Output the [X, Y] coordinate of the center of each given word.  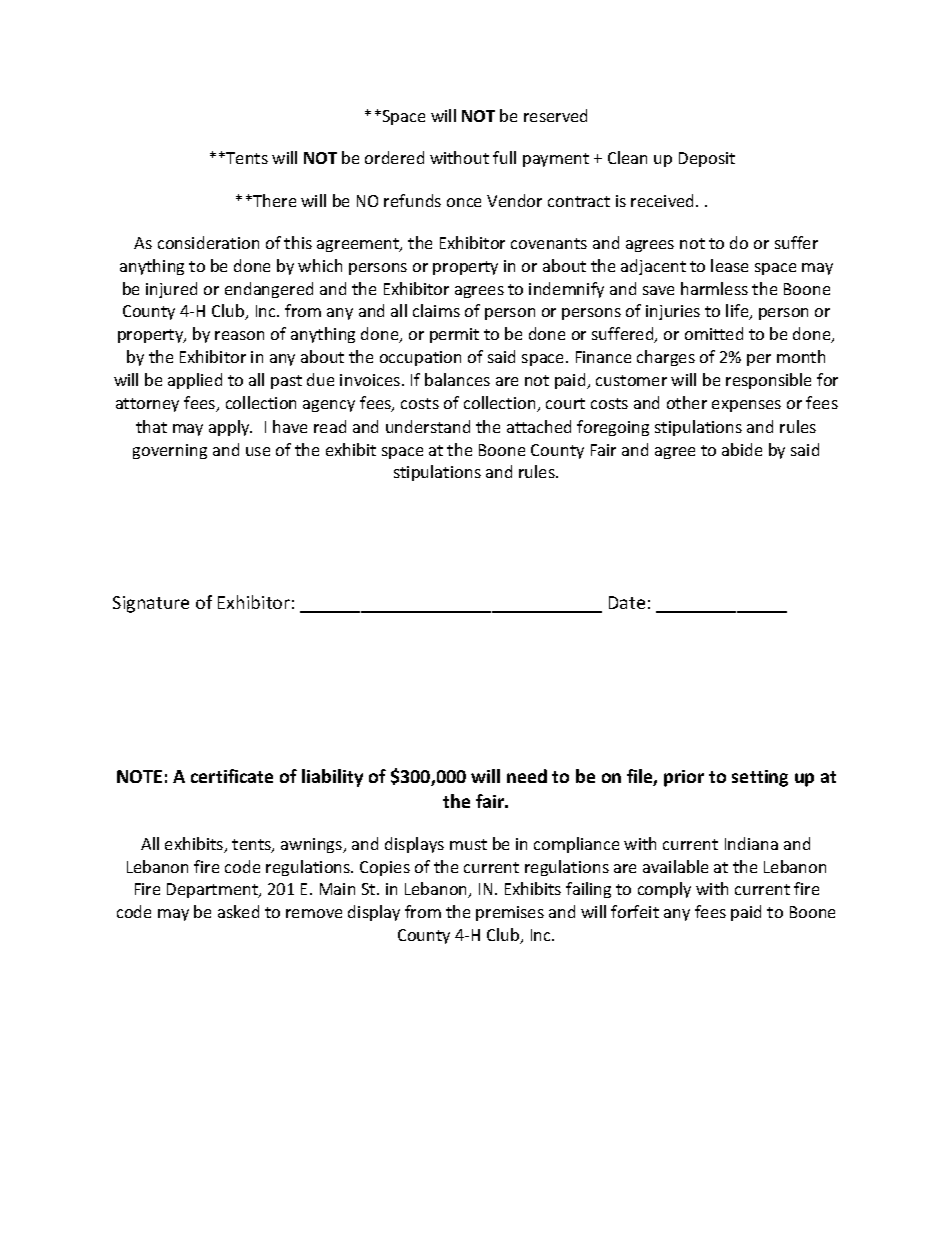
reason [239, 335]
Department [213, 890]
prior [684, 778]
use [258, 451]
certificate [232, 776]
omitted [714, 333]
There [273, 200]
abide [742, 449]
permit [454, 335]
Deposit [707, 159]
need [527, 776]
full [504, 157]
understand [428, 426]
